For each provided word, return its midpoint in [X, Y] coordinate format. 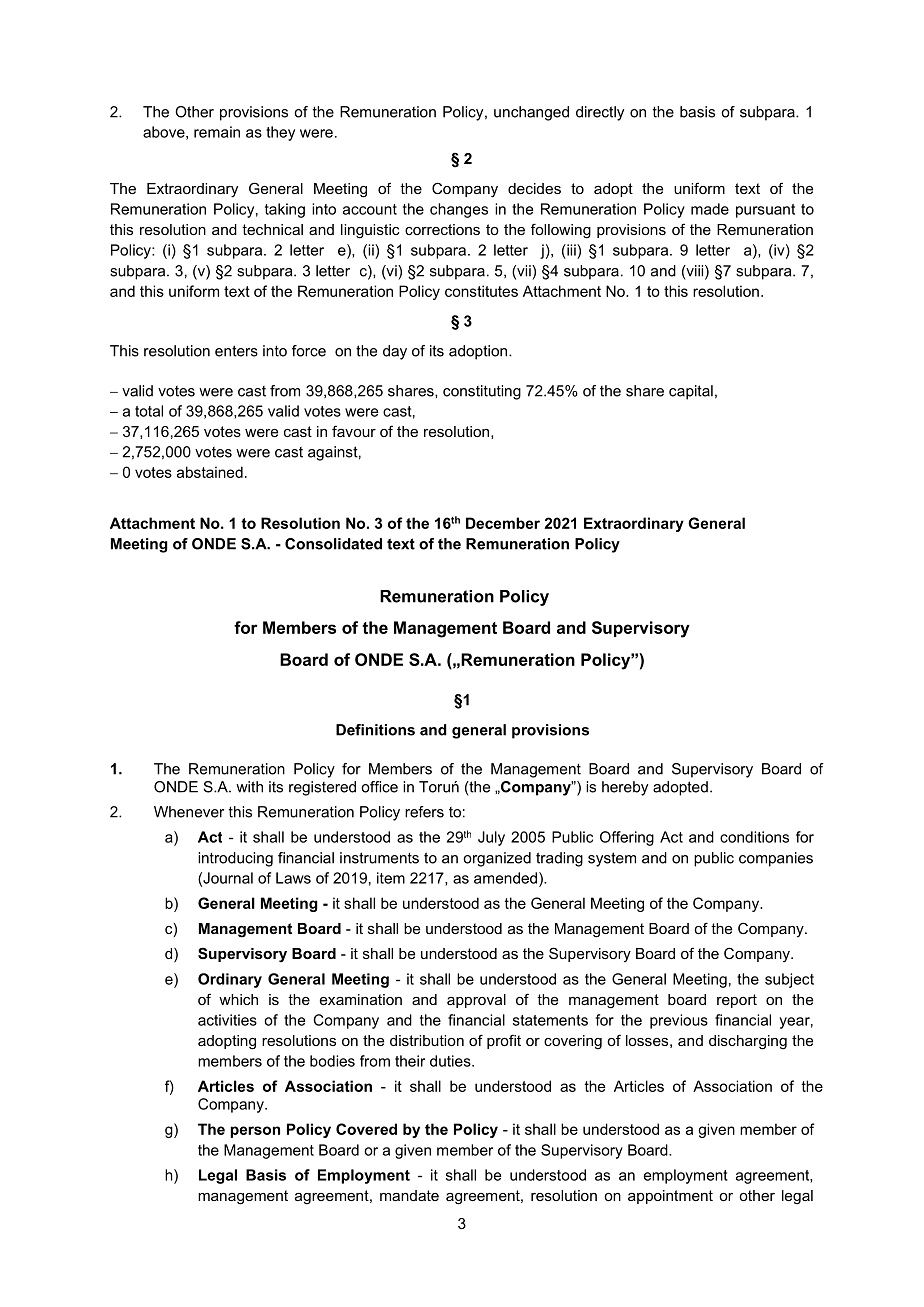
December [503, 523]
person [255, 1132]
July [491, 838]
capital [691, 392]
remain [217, 132]
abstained [210, 472]
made [710, 209]
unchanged [531, 113]
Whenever [189, 812]
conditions [754, 837]
